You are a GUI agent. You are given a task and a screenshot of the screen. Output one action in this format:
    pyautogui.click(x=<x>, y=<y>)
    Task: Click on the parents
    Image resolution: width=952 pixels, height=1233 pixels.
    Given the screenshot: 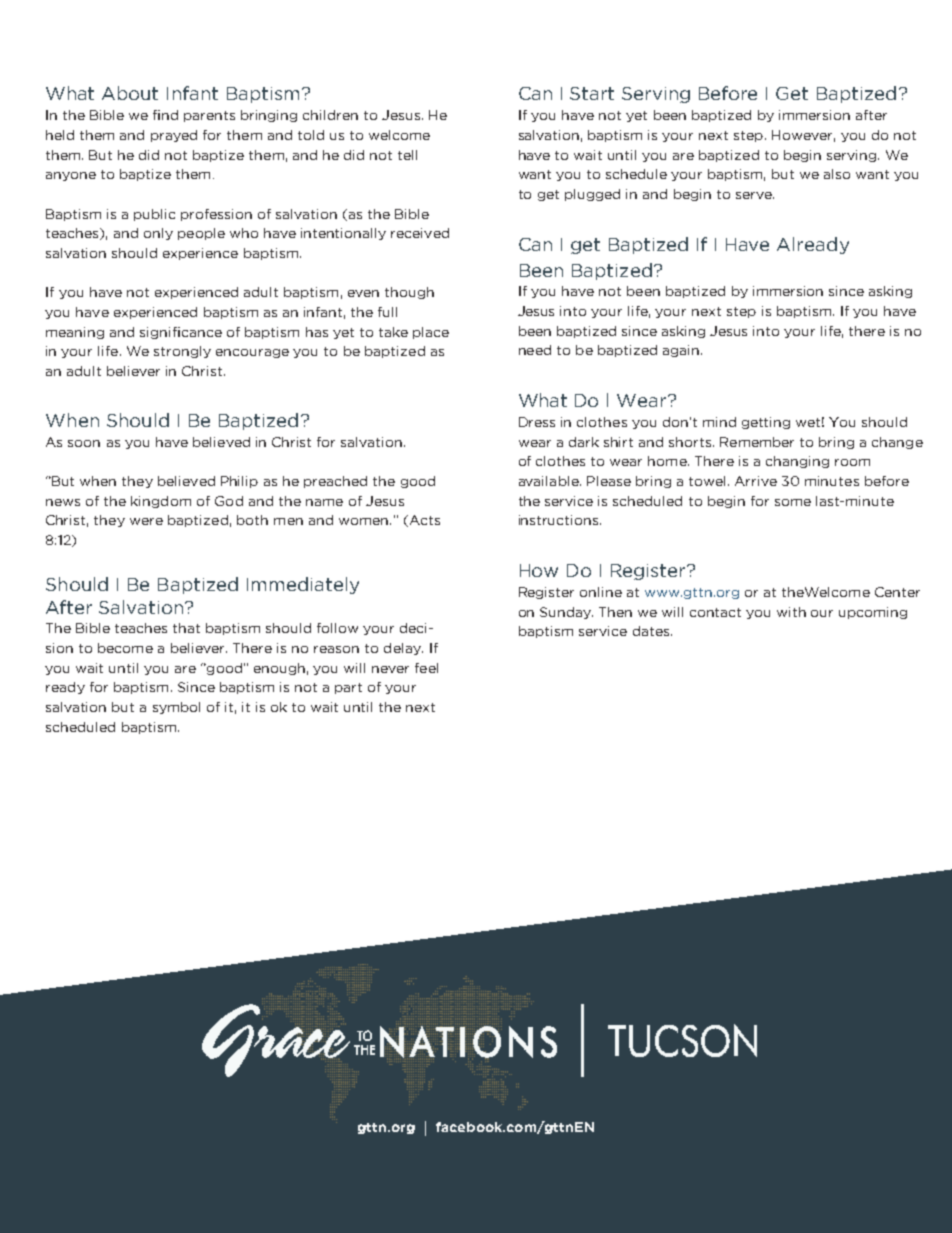 What is the action you would take?
    pyautogui.click(x=209, y=116)
